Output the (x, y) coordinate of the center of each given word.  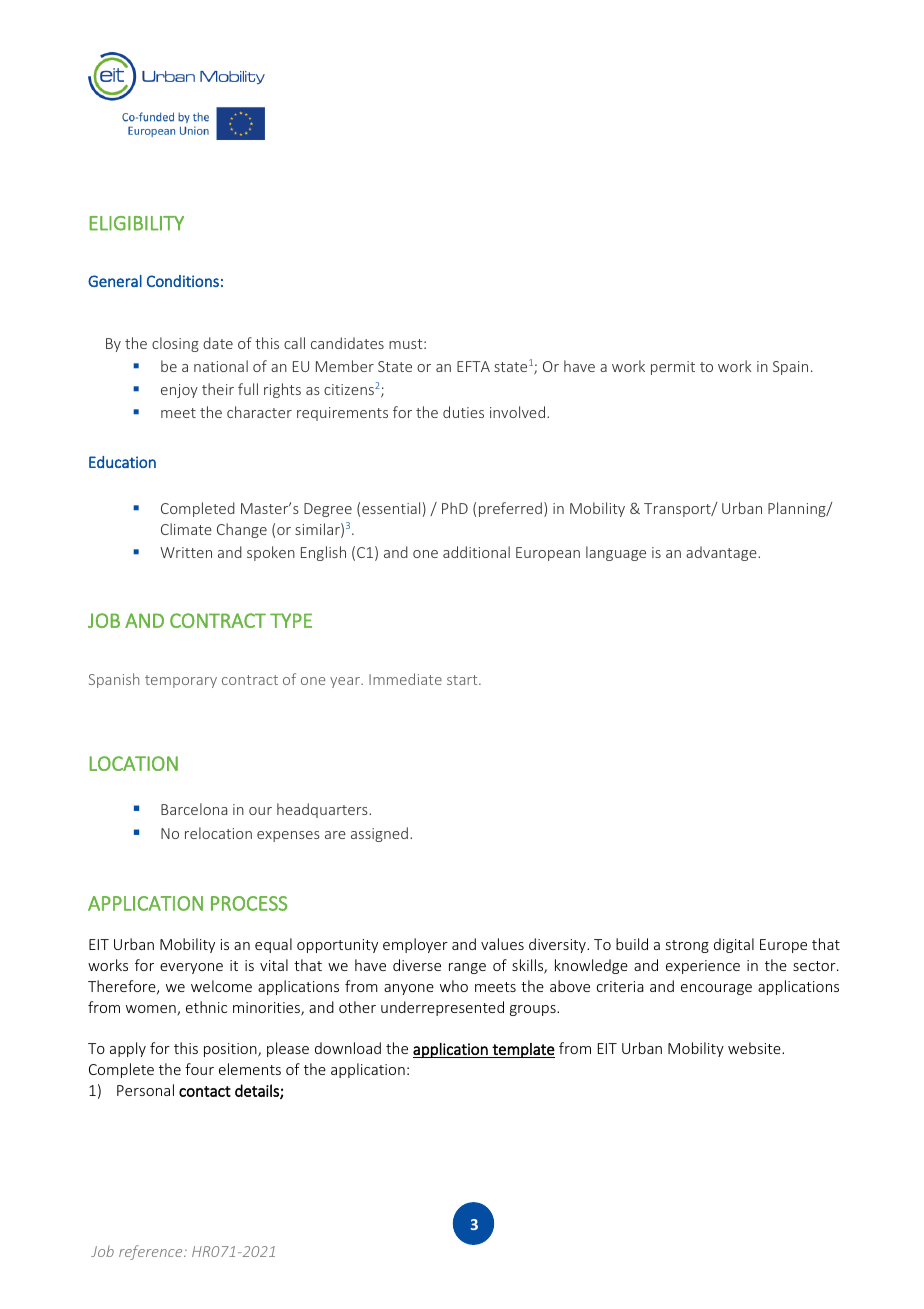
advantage (722, 553)
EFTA (473, 366)
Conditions (183, 281)
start (463, 680)
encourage (716, 989)
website (755, 1048)
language (616, 553)
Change (242, 530)
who (454, 986)
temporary (181, 681)
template (522, 1050)
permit (673, 368)
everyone (191, 968)
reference (152, 1252)
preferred (510, 509)
